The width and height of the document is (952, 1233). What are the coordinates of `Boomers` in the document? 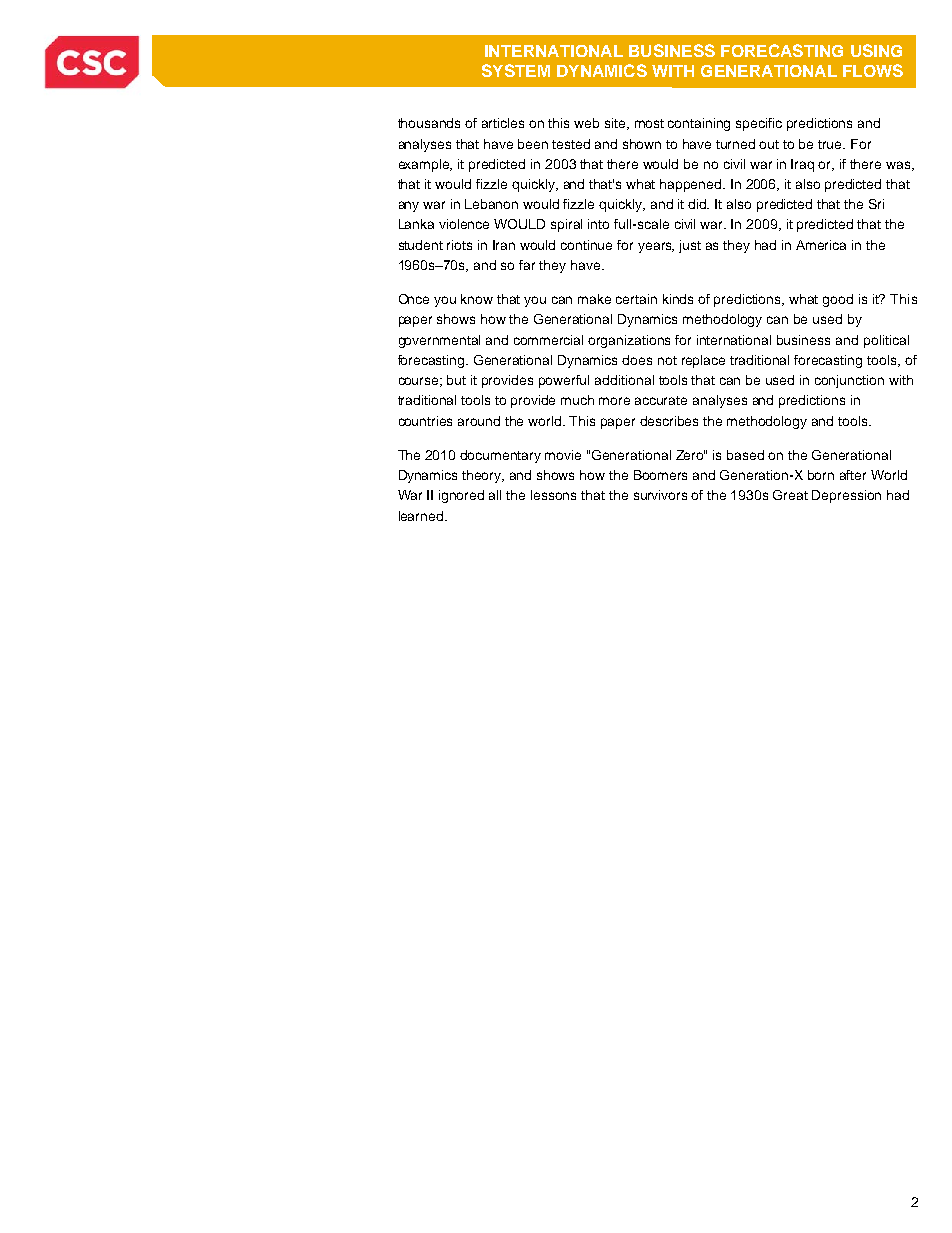 It's located at (660, 475).
